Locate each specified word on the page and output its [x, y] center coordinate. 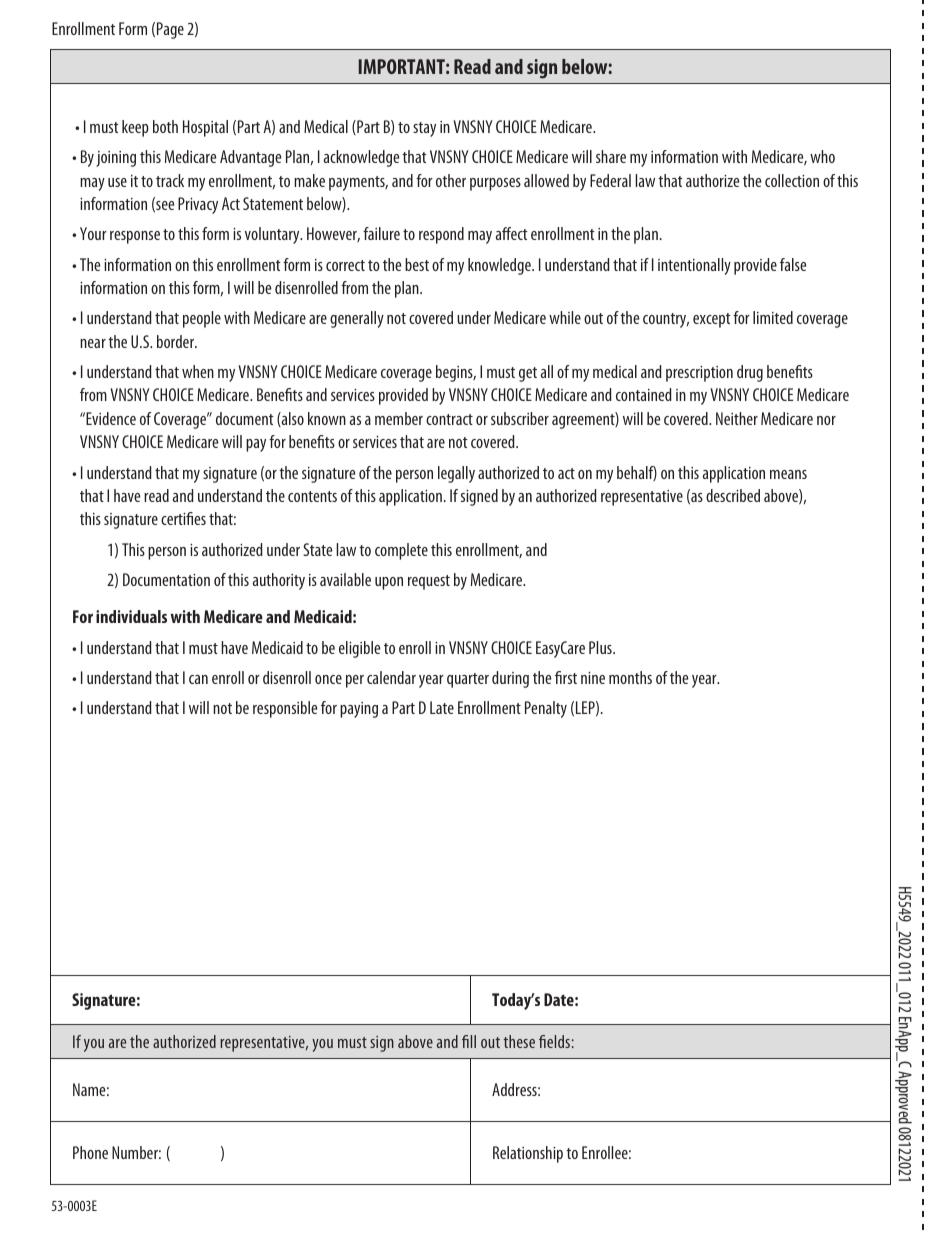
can [198, 679]
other [451, 180]
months [630, 677]
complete [401, 551]
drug [750, 373]
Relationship [528, 1154]
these [519, 1041]
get [528, 374]
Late [442, 707]
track [170, 180]
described [733, 495]
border [177, 341]
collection [792, 180]
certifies [183, 518]
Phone [90, 1152]
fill [469, 1041]
